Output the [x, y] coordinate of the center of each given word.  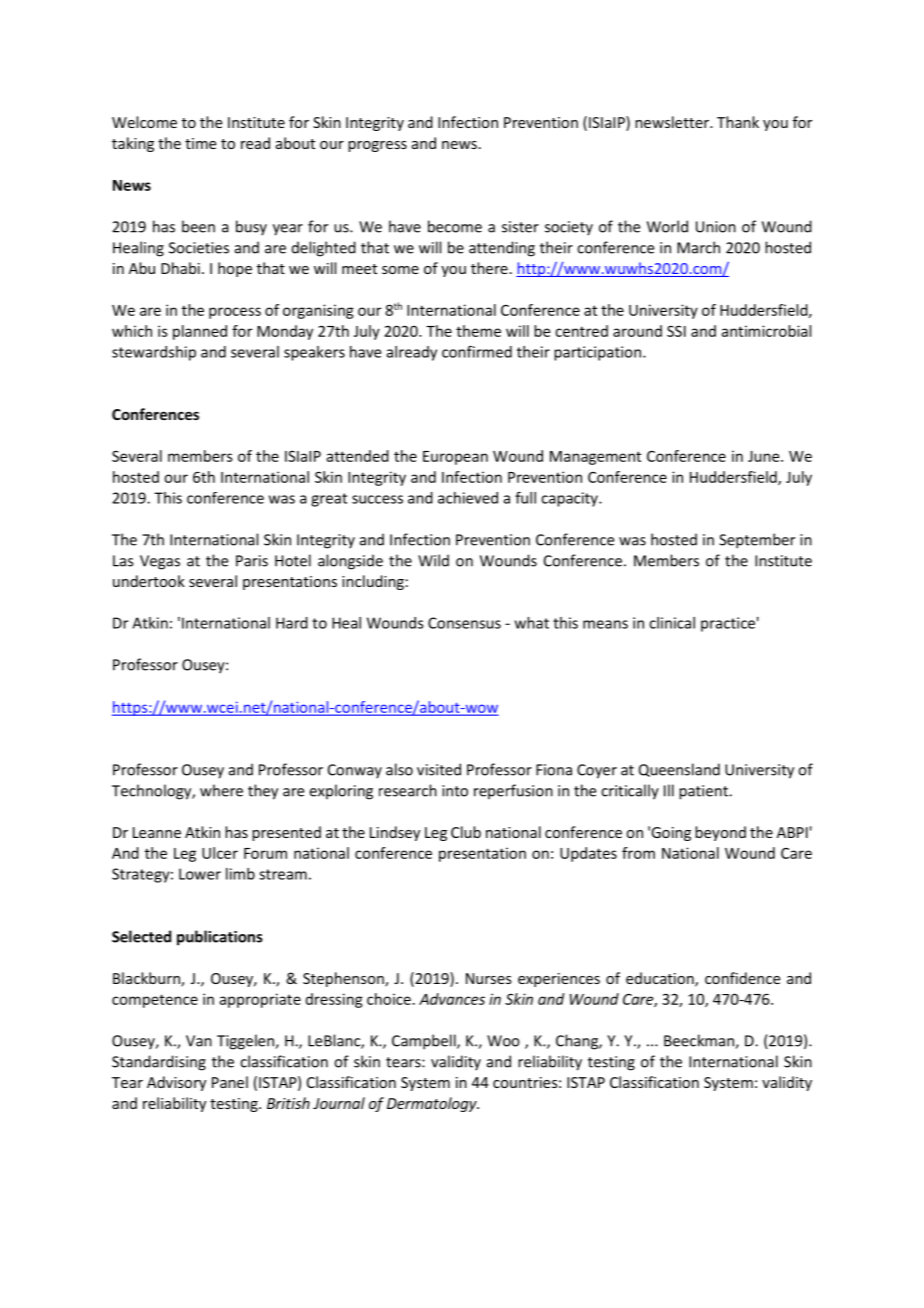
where [221, 790]
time [200, 143]
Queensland [679, 770]
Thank [738, 122]
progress [377, 146]
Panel [230, 1082]
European [455, 458]
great [329, 500]
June [765, 456]
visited [439, 769]
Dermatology [433, 1104]
